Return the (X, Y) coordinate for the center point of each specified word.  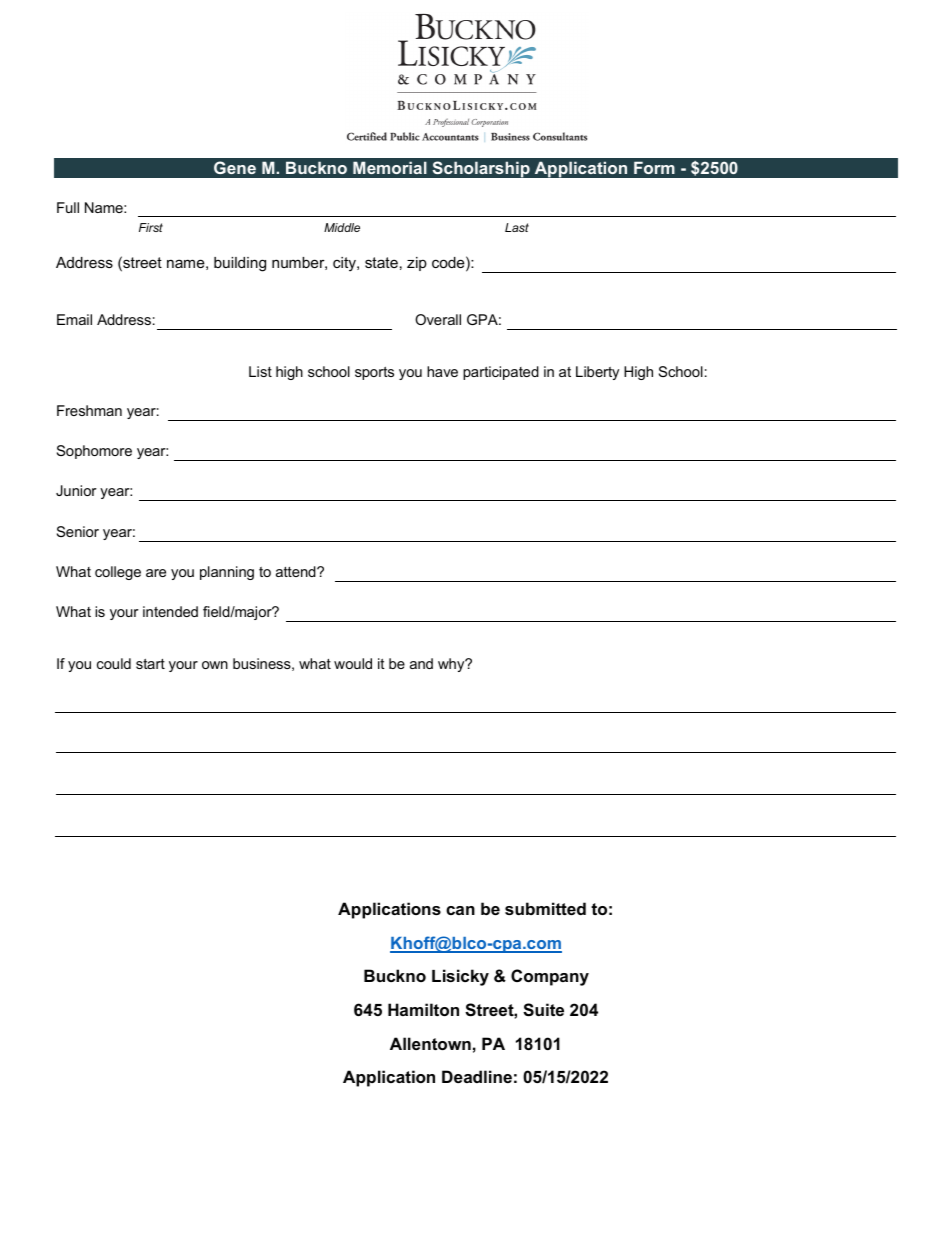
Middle (342, 227)
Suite (543, 1010)
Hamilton (423, 1009)
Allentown (430, 1043)
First (151, 227)
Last (517, 227)
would (353, 663)
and (421, 663)
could (114, 663)
